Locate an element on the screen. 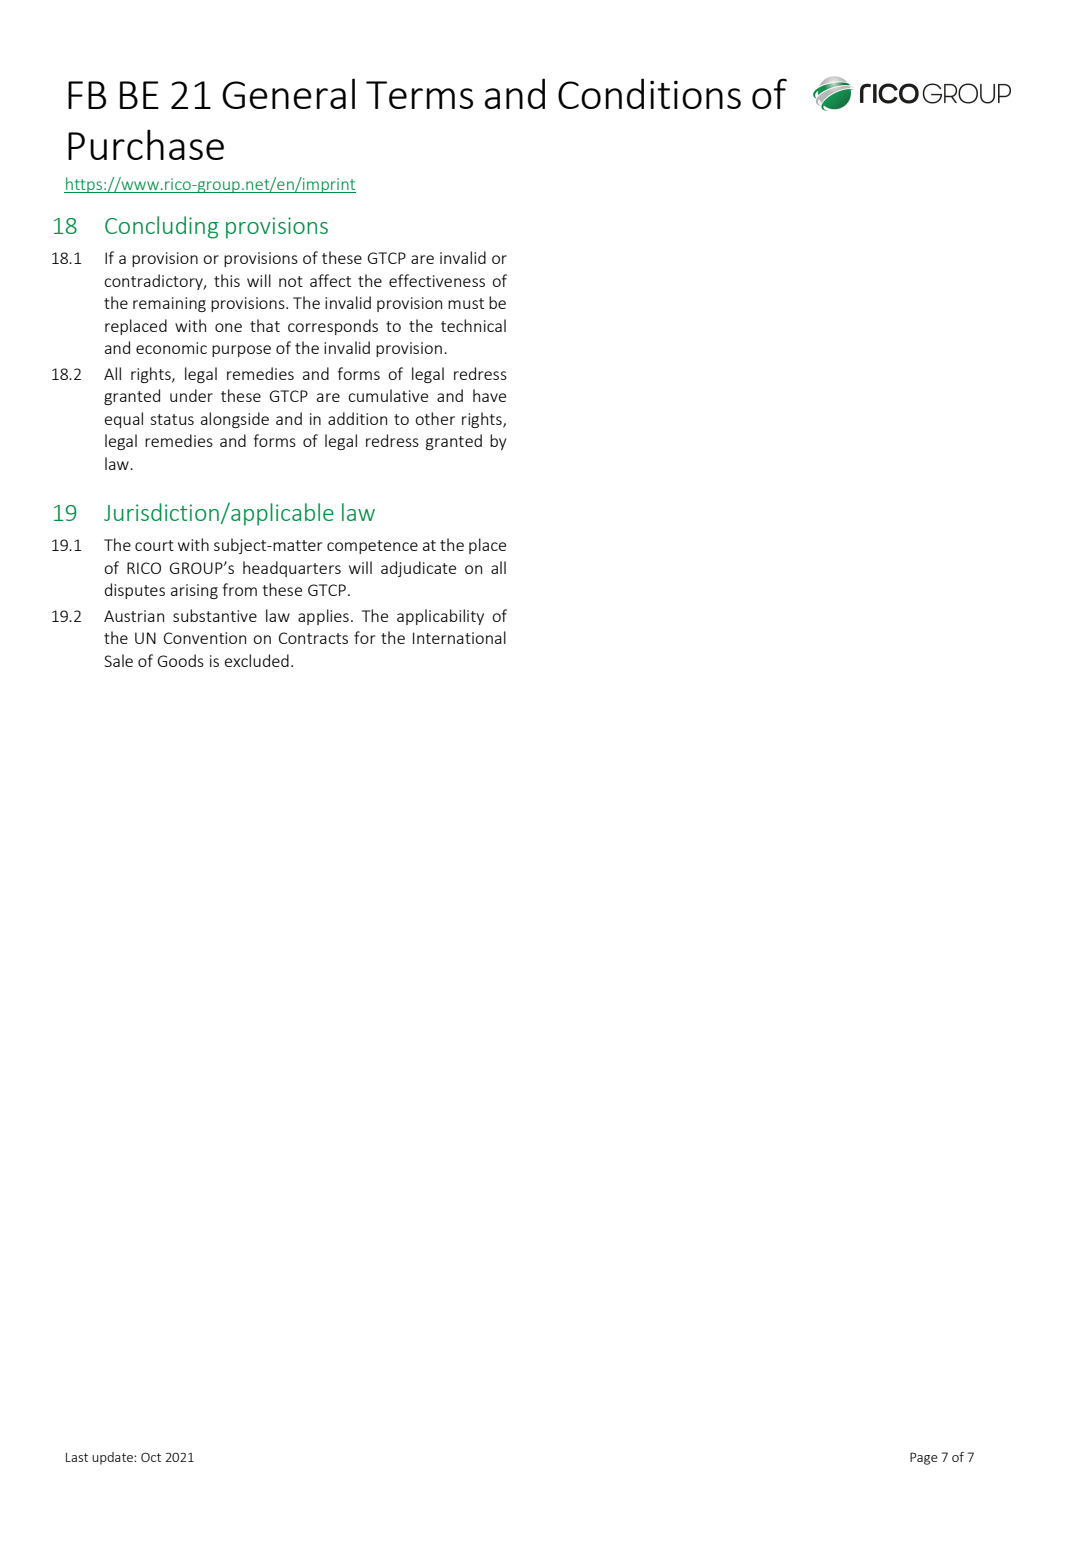 Image resolution: width=1092 pixels, height=1544 pixels. Goods is located at coordinates (180, 660).
